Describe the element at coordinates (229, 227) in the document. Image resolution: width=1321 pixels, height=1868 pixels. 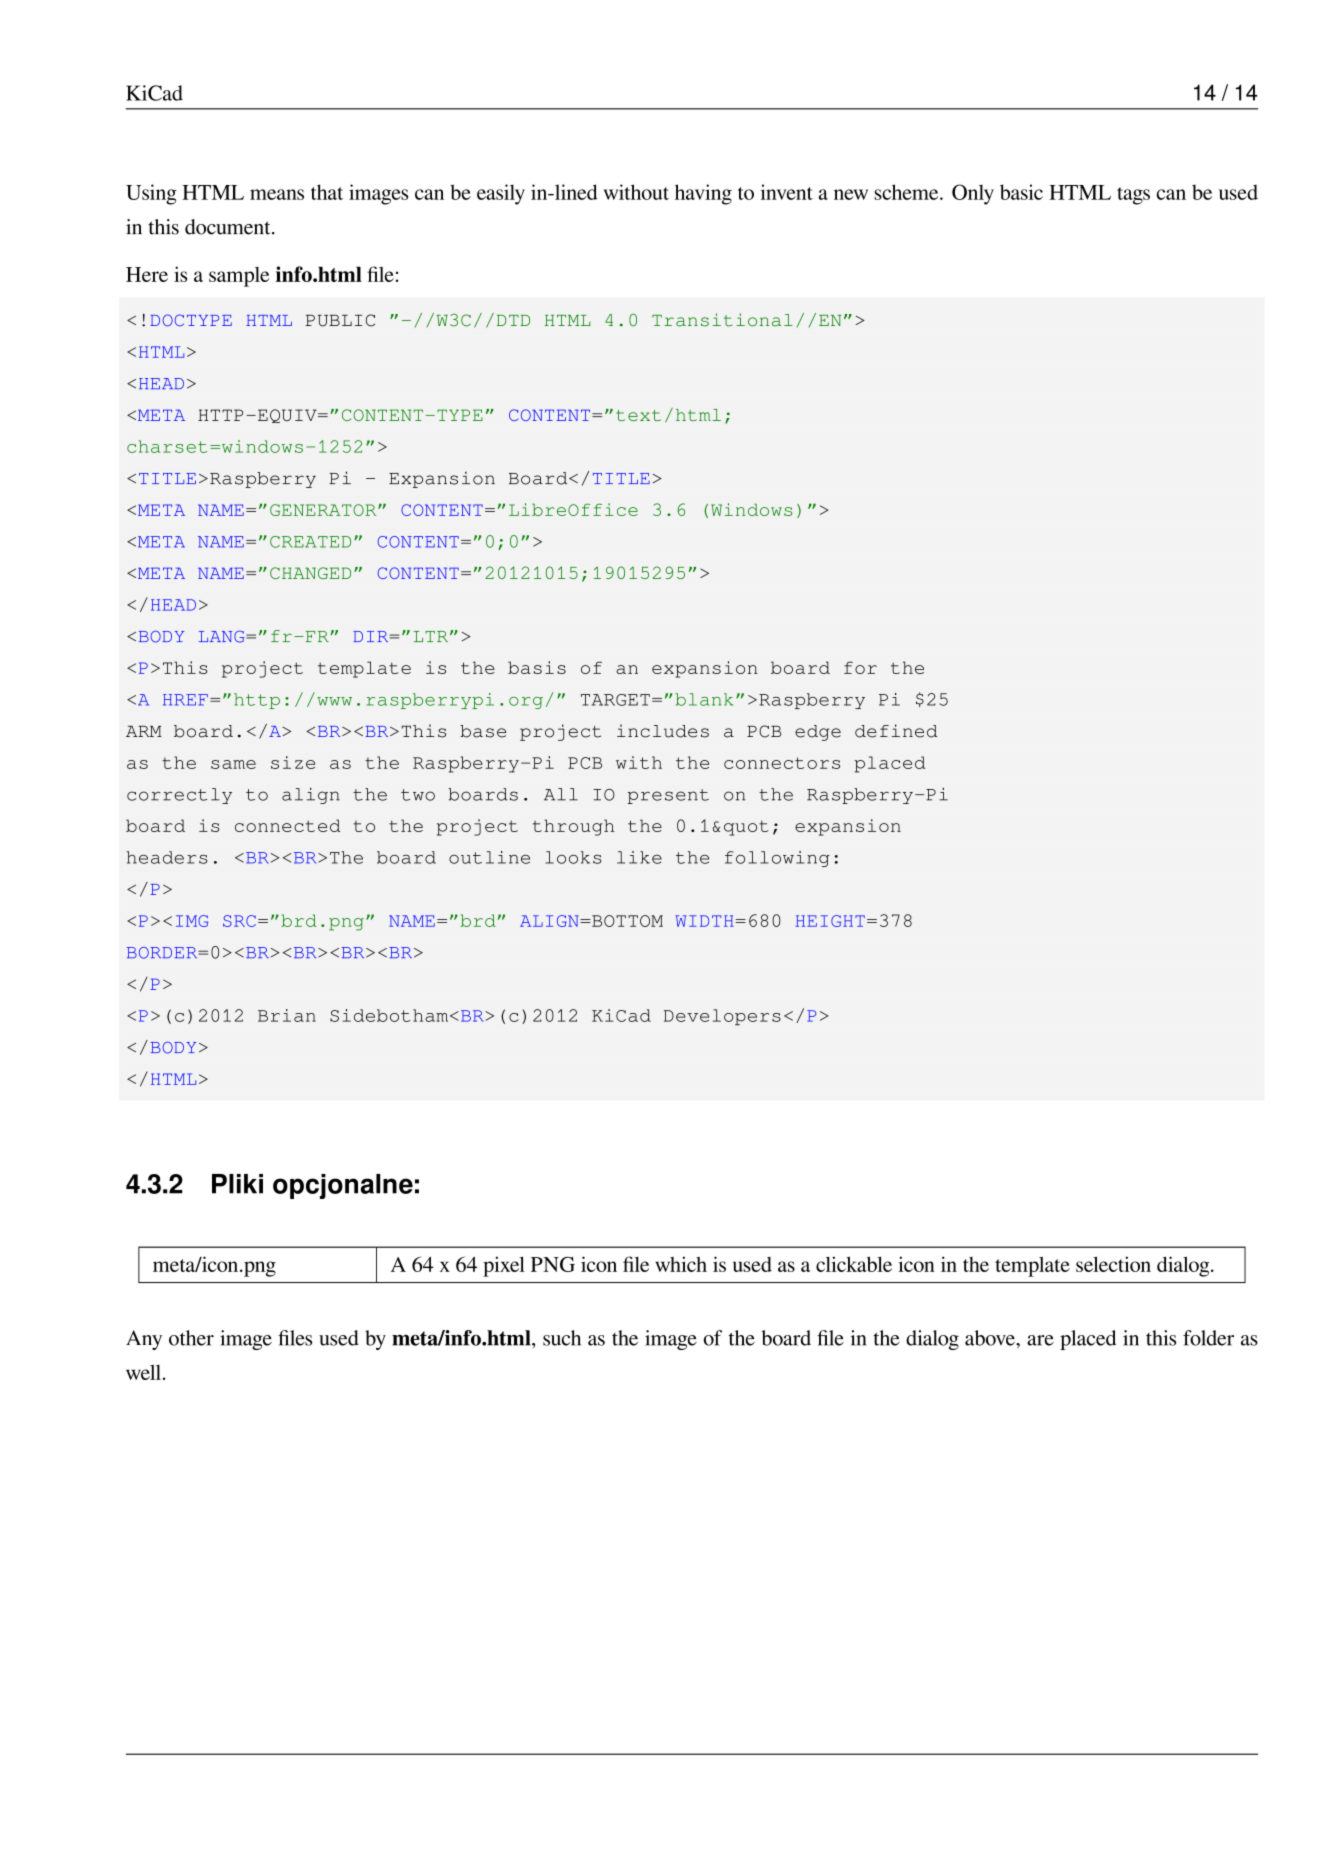
I see `document` at that location.
